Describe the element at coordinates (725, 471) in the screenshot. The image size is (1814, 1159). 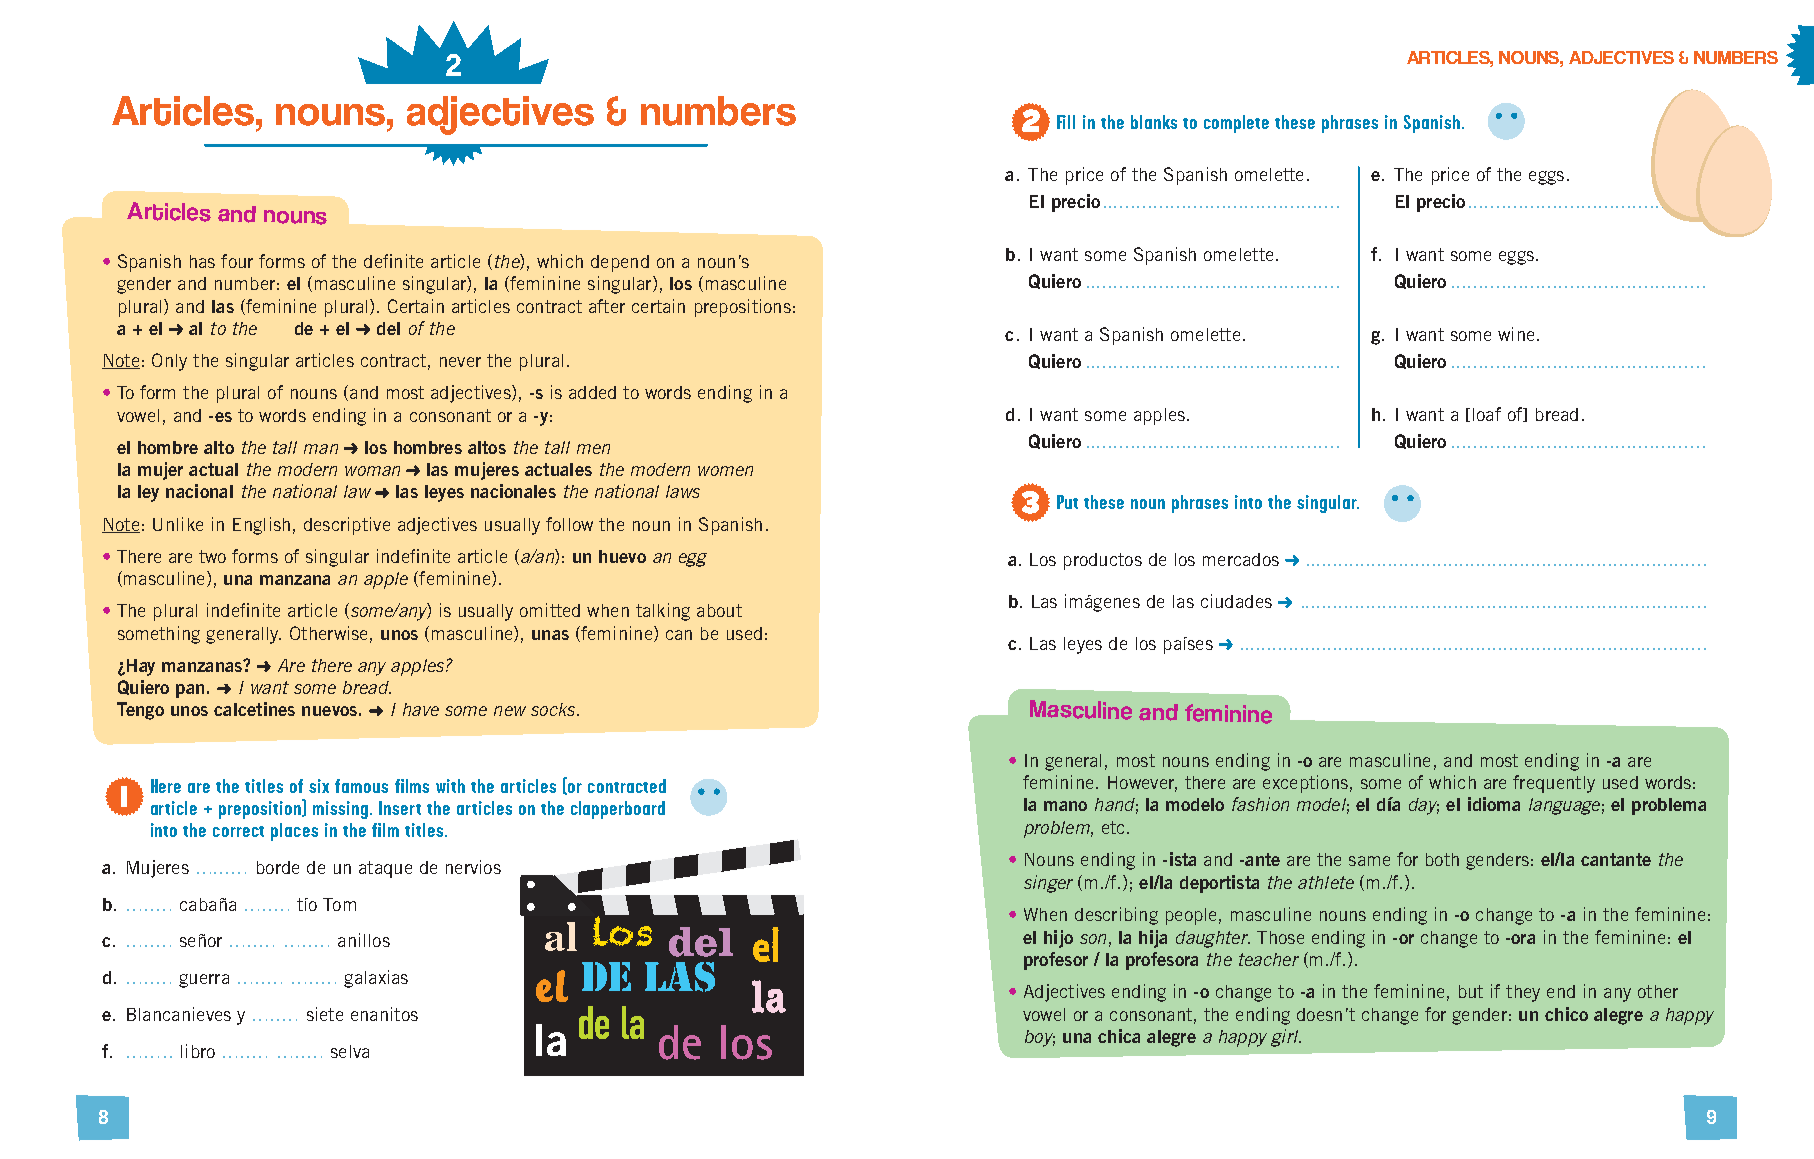
I see `women` at that location.
